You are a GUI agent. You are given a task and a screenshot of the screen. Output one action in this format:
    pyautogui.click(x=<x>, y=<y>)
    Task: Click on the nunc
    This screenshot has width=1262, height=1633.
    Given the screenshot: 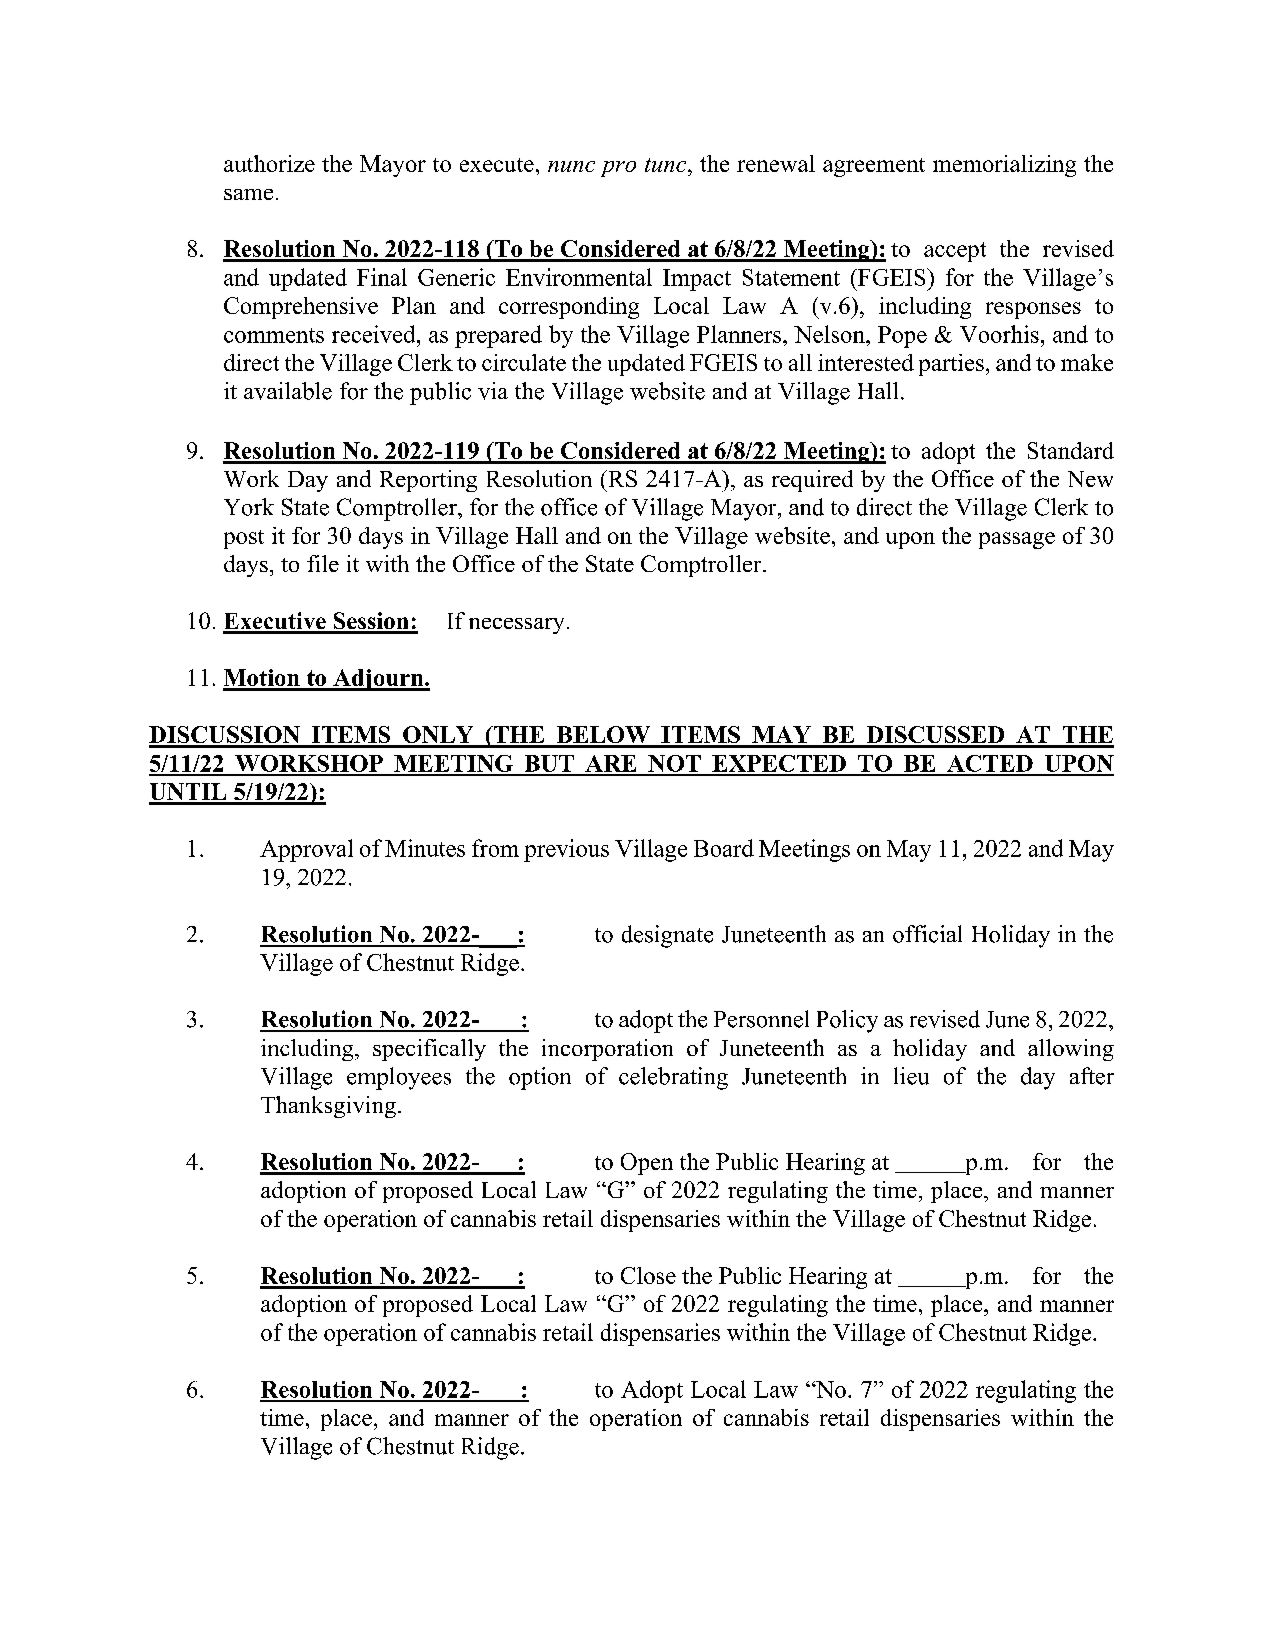 What is the action you would take?
    pyautogui.click(x=571, y=166)
